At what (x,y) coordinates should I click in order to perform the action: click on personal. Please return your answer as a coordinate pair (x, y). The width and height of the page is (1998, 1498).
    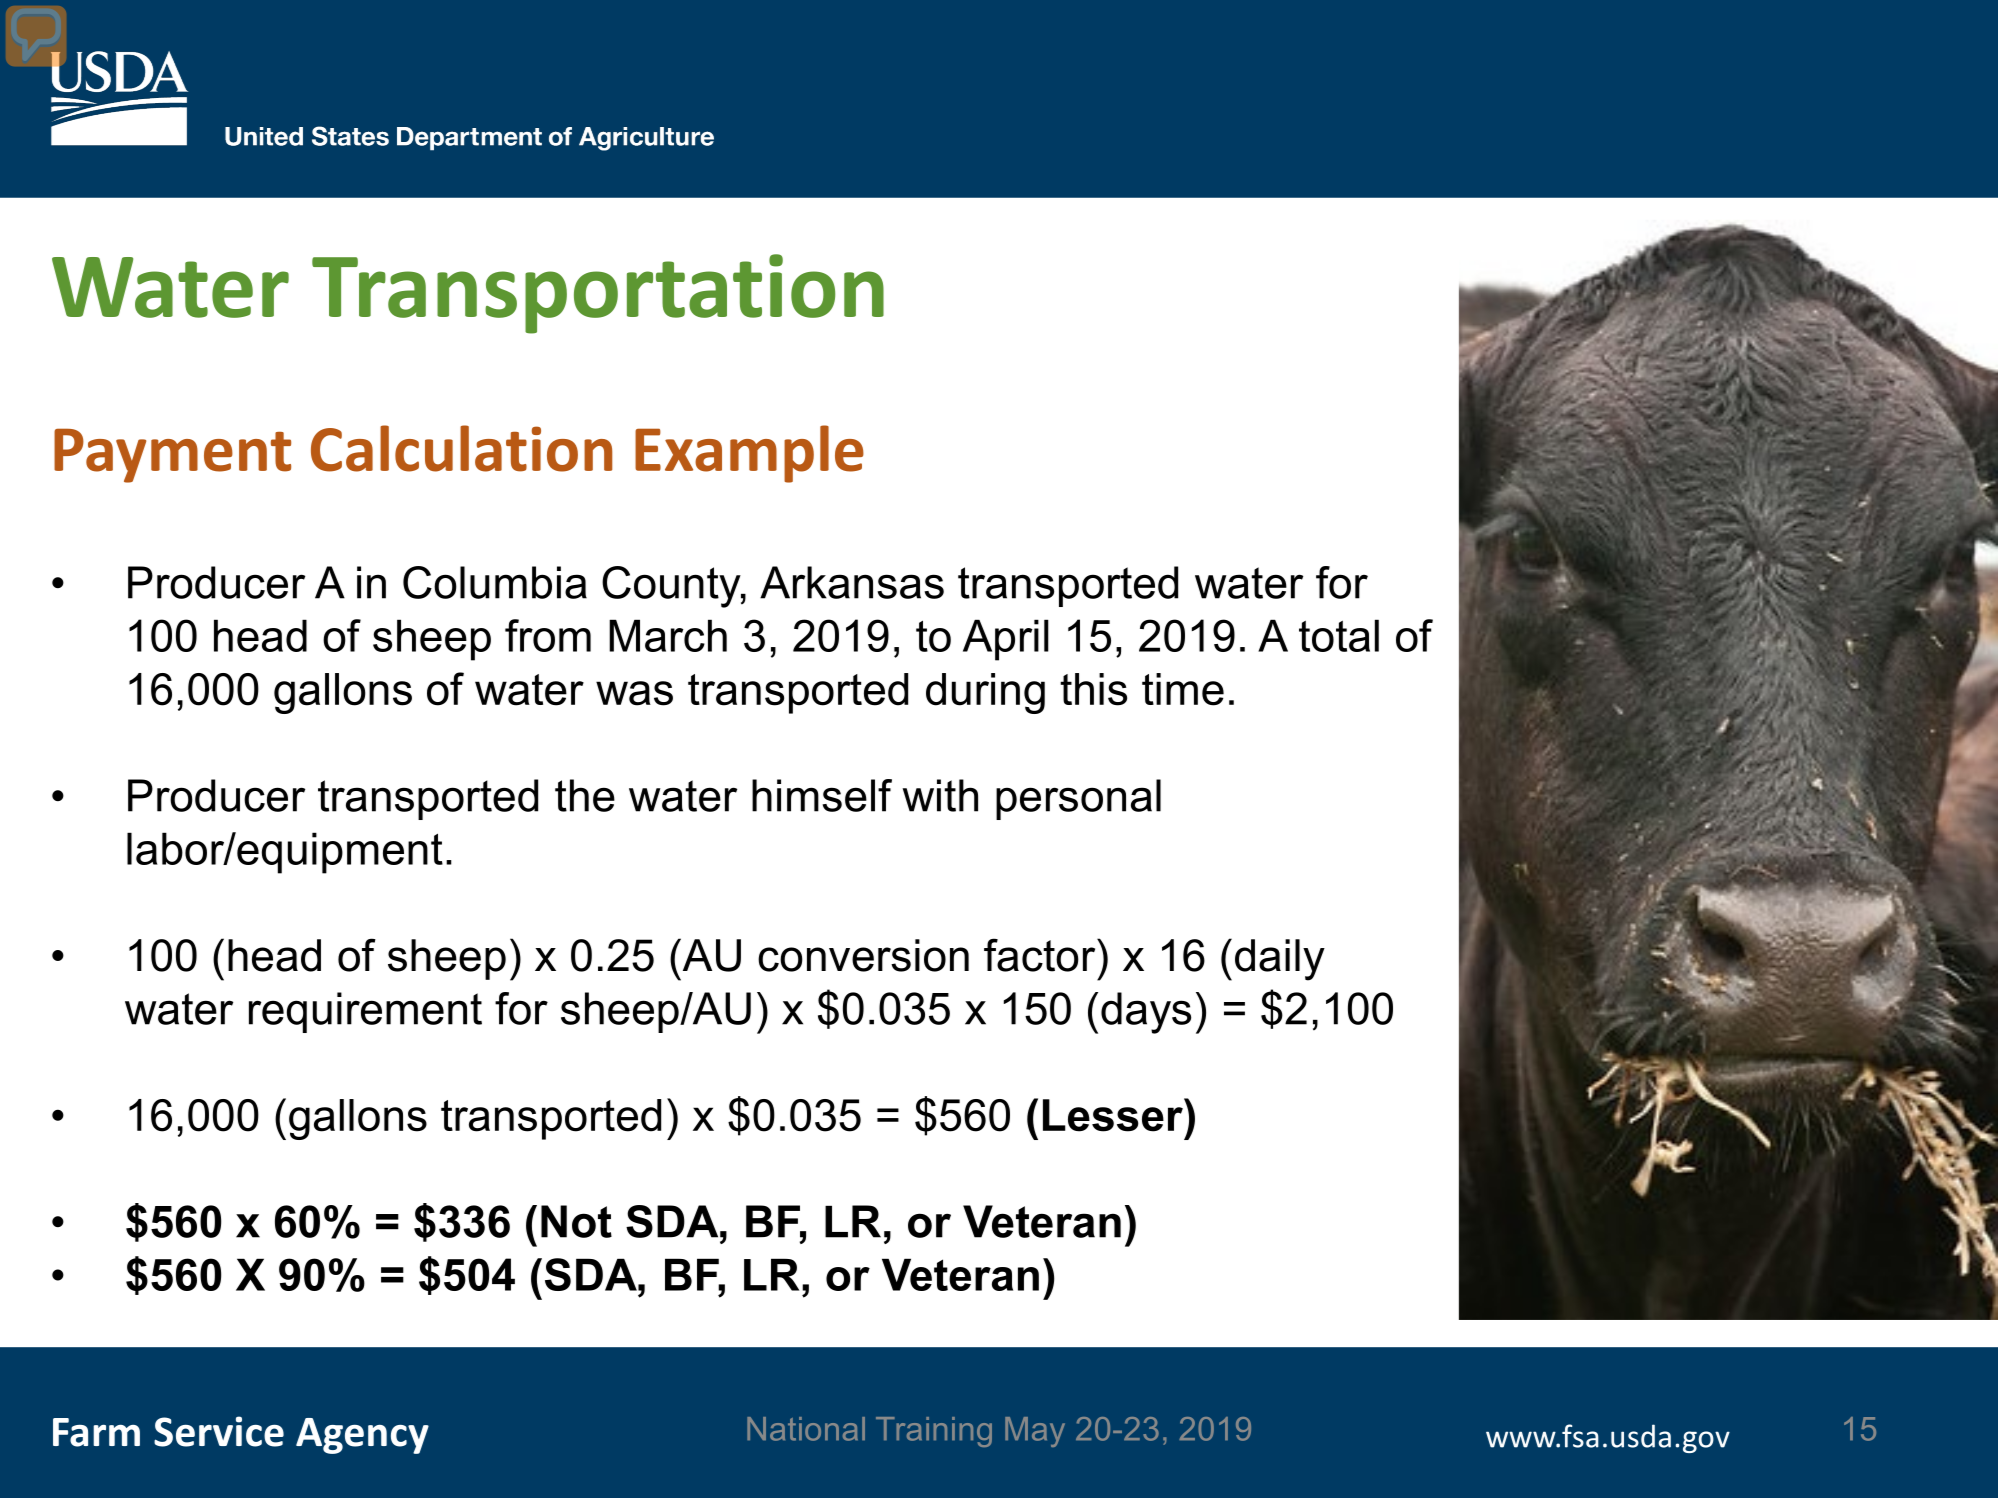
    Looking at the image, I should click on (1078, 799).
